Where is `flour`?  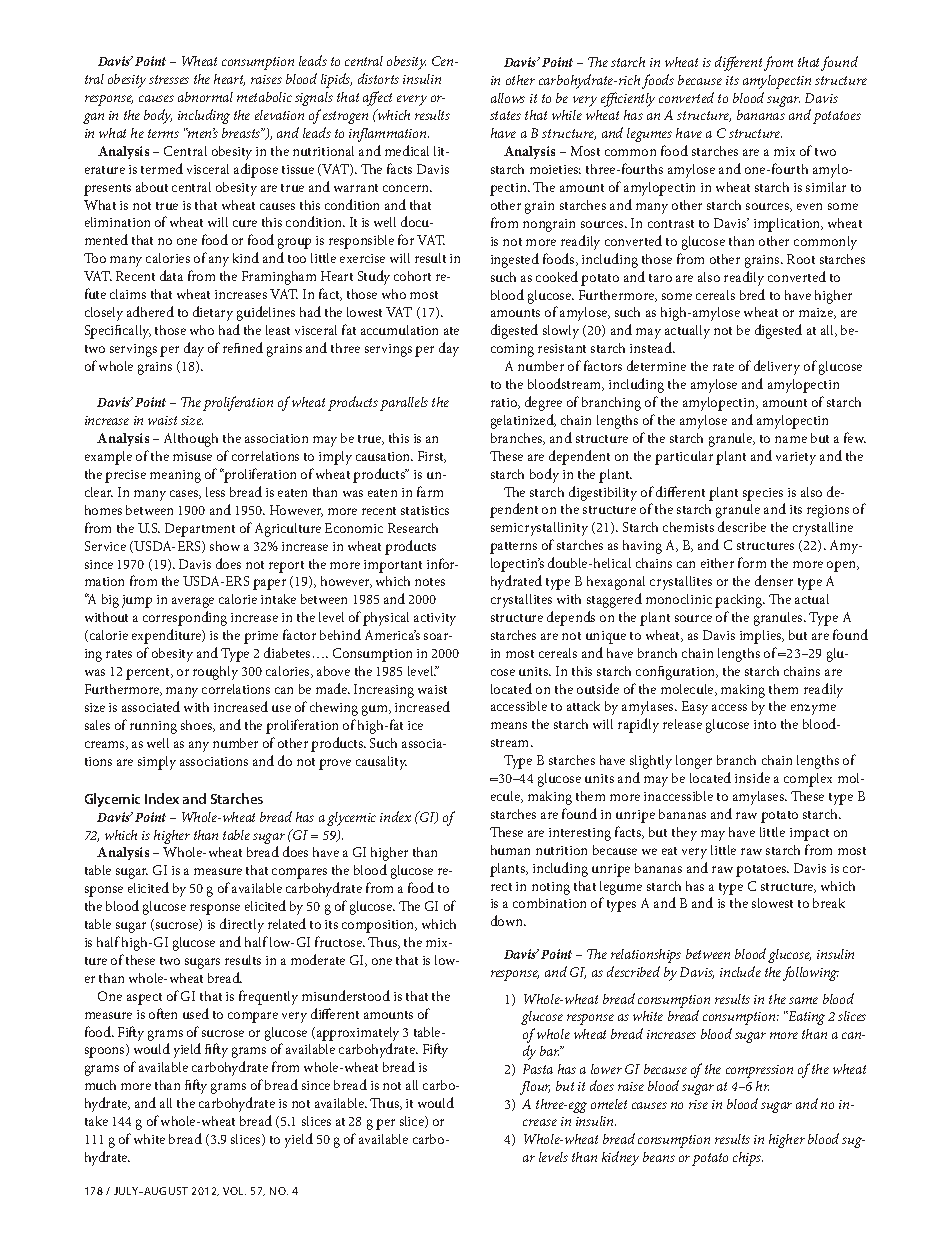 flour is located at coordinates (535, 1088).
